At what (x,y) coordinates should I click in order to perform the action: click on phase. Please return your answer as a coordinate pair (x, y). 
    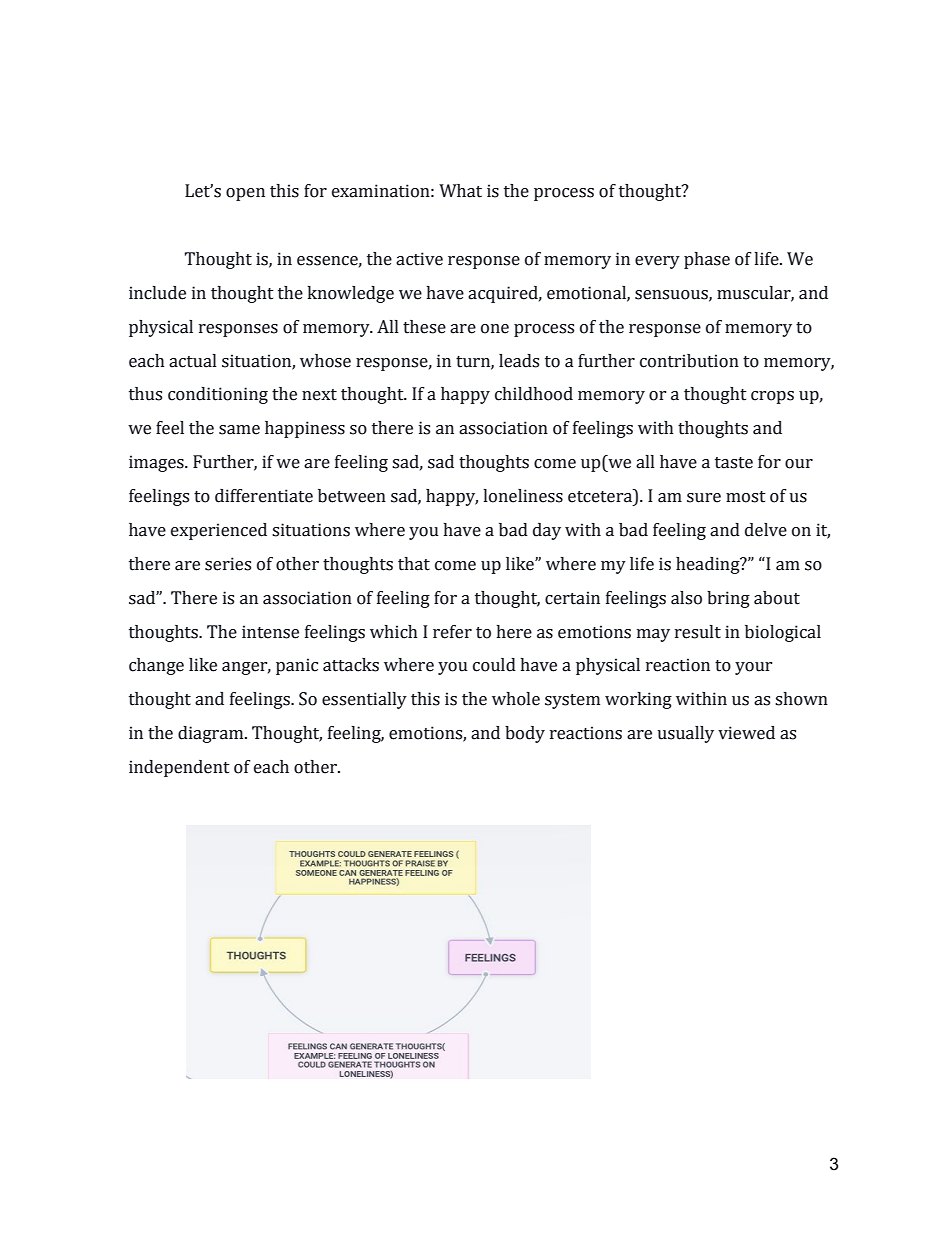
    Looking at the image, I should click on (707, 260).
